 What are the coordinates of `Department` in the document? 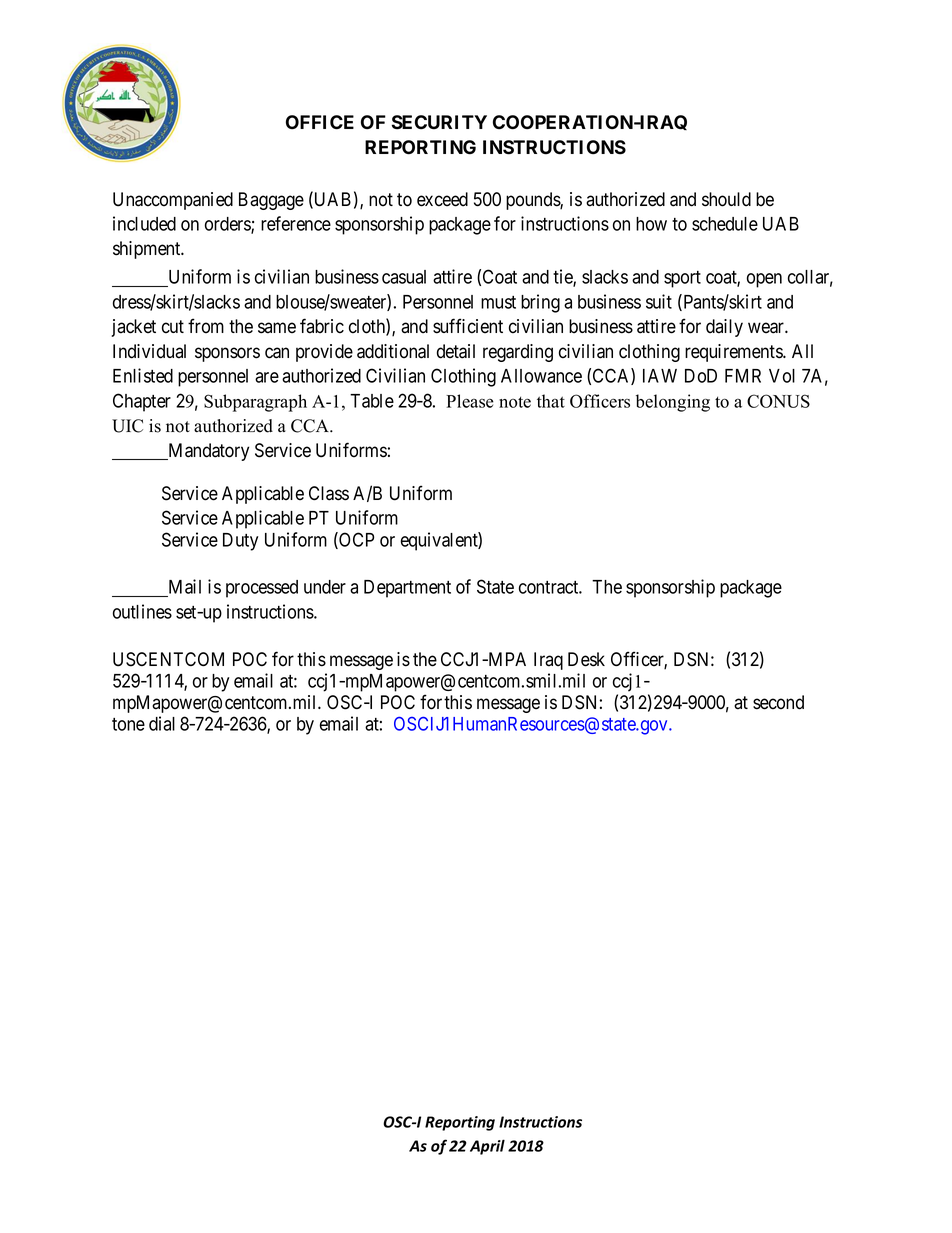 It's located at (407, 589).
